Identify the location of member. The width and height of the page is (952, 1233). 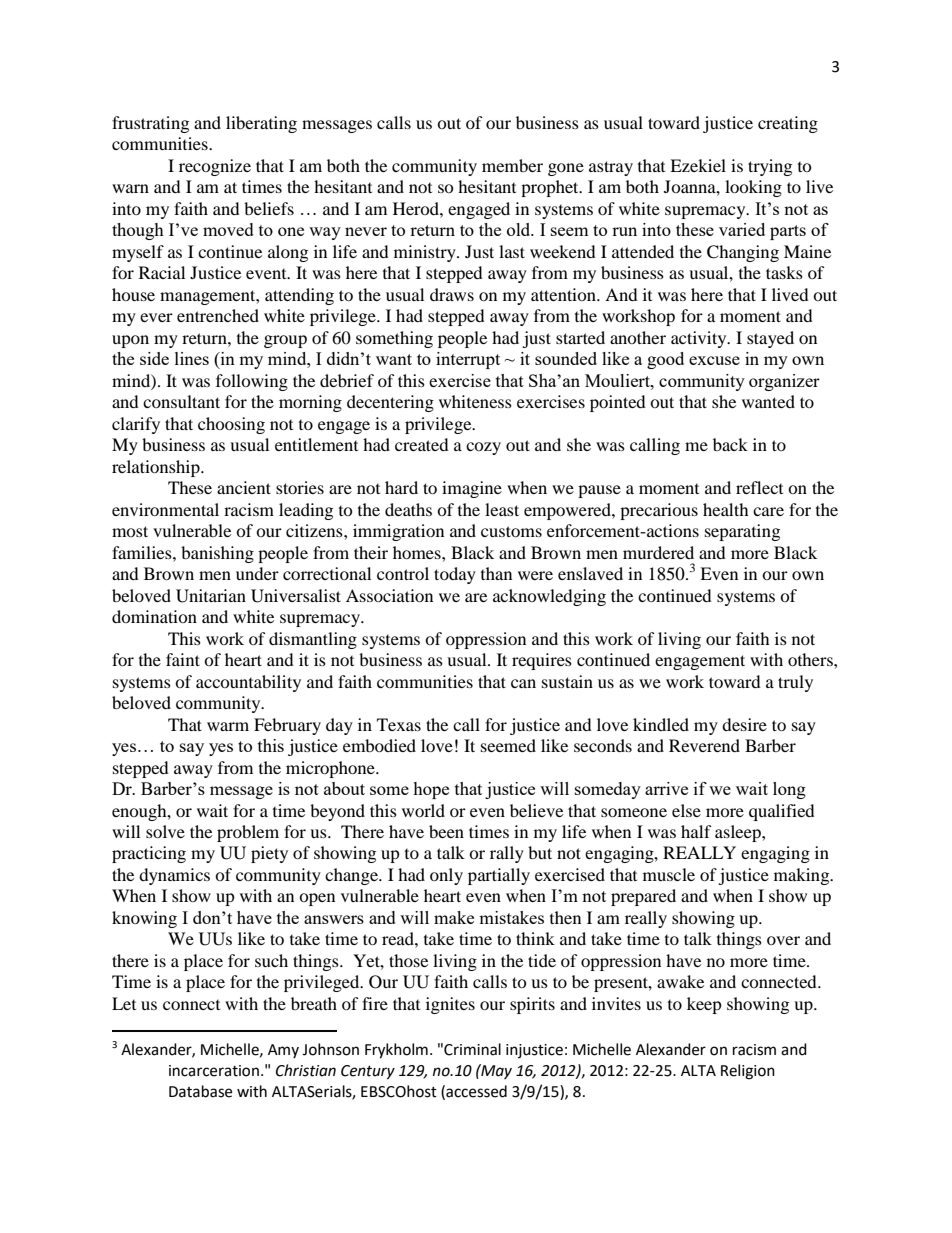
(512, 165).
